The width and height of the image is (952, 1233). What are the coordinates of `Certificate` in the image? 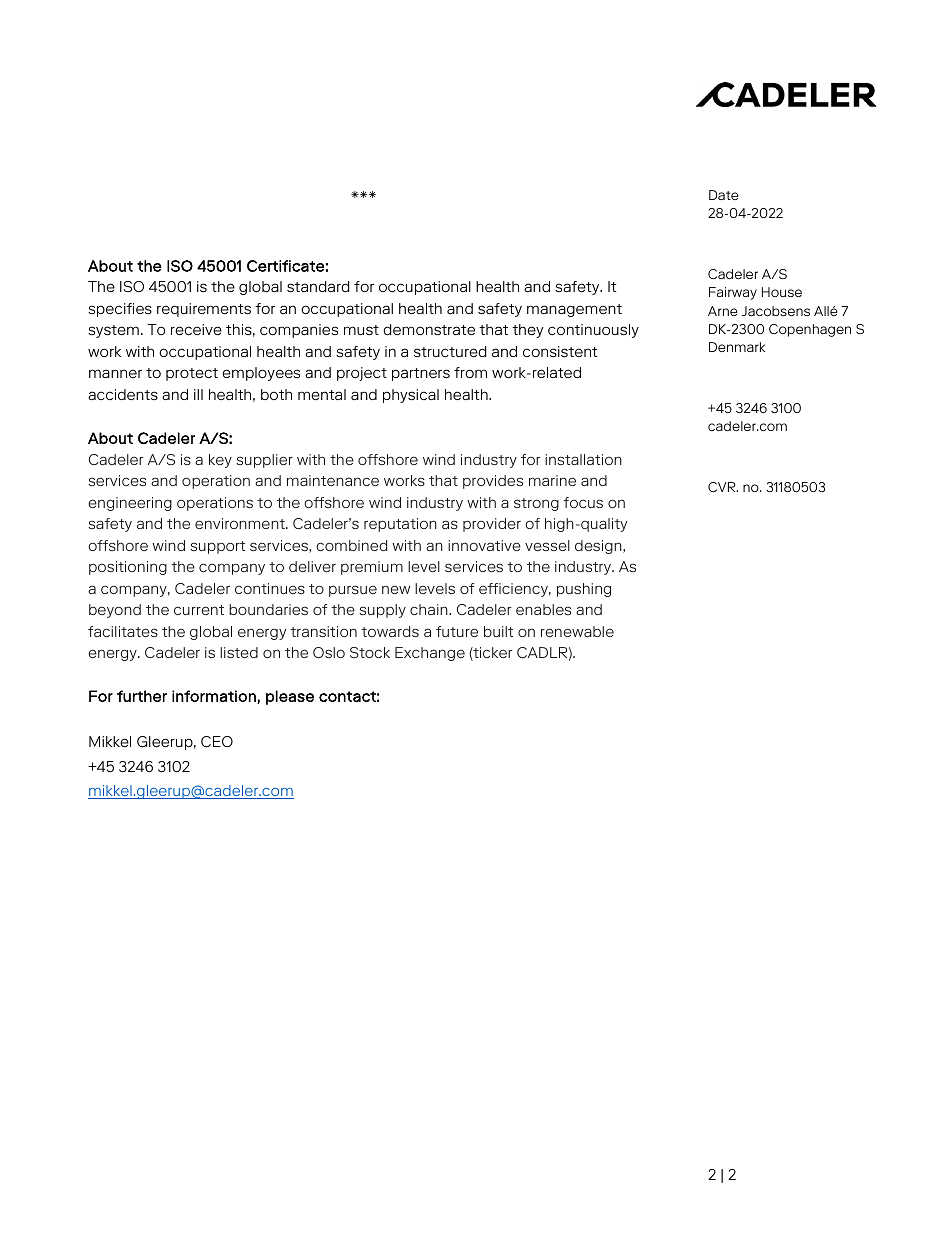 It's located at (285, 266).
